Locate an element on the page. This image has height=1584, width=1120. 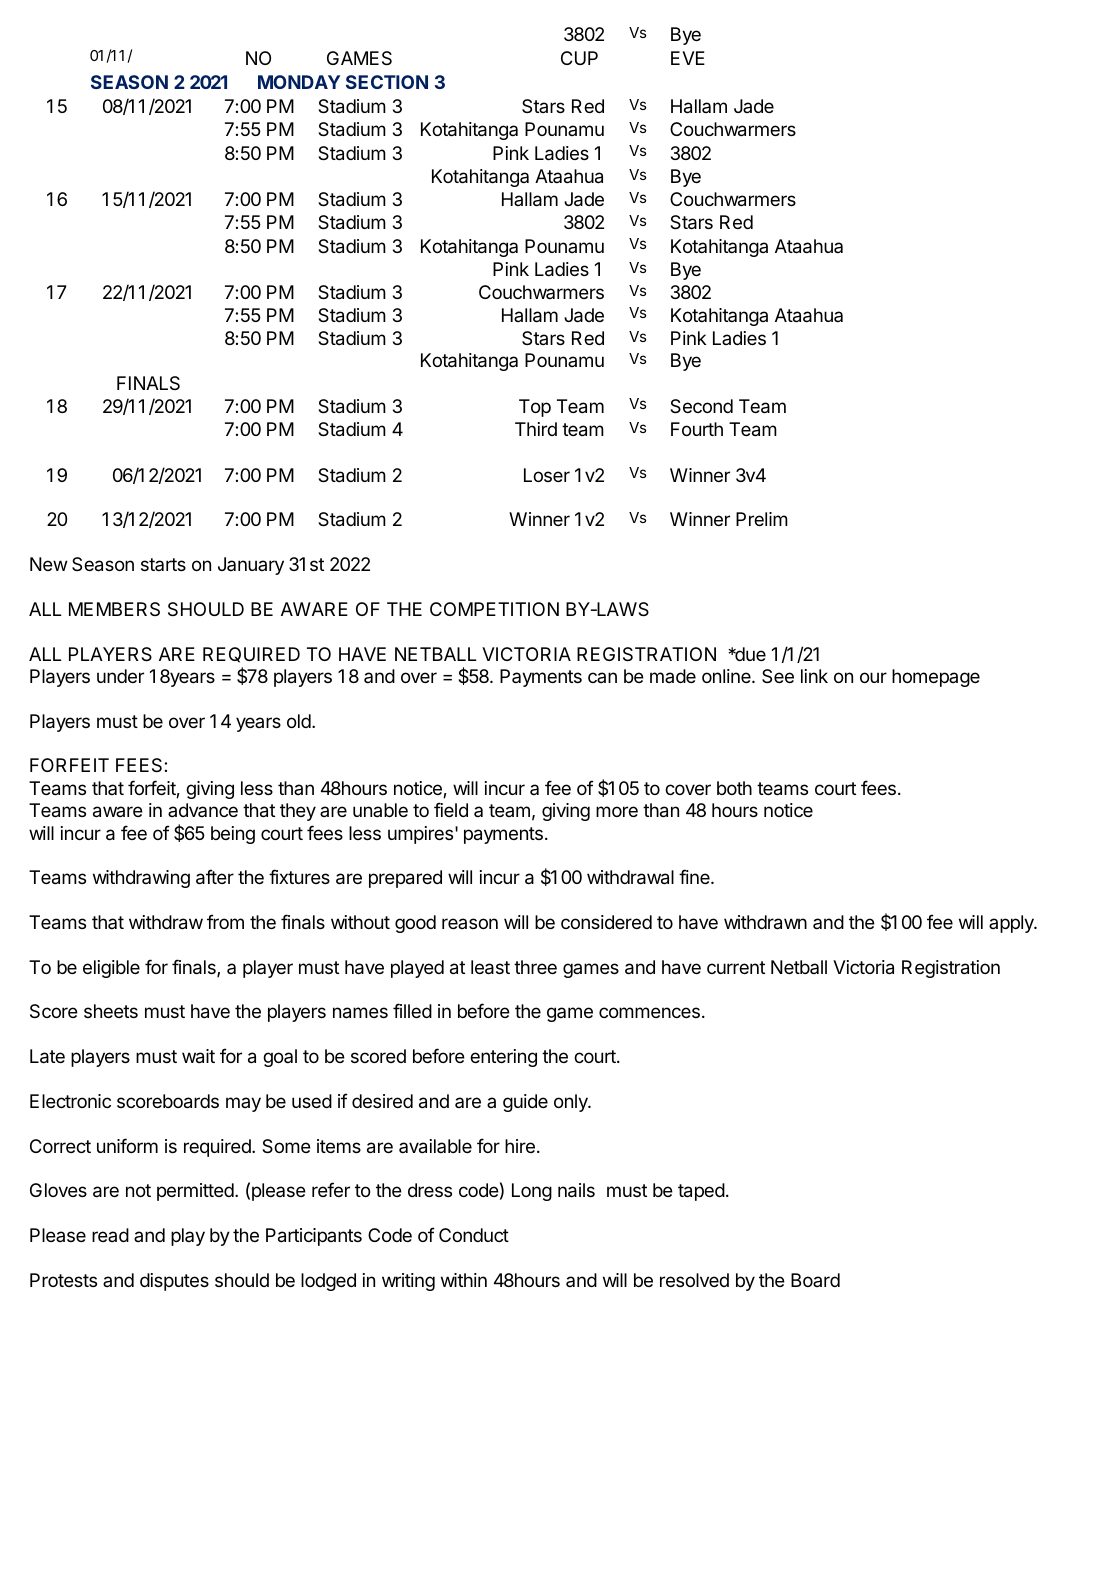
starts is located at coordinates (163, 564).
